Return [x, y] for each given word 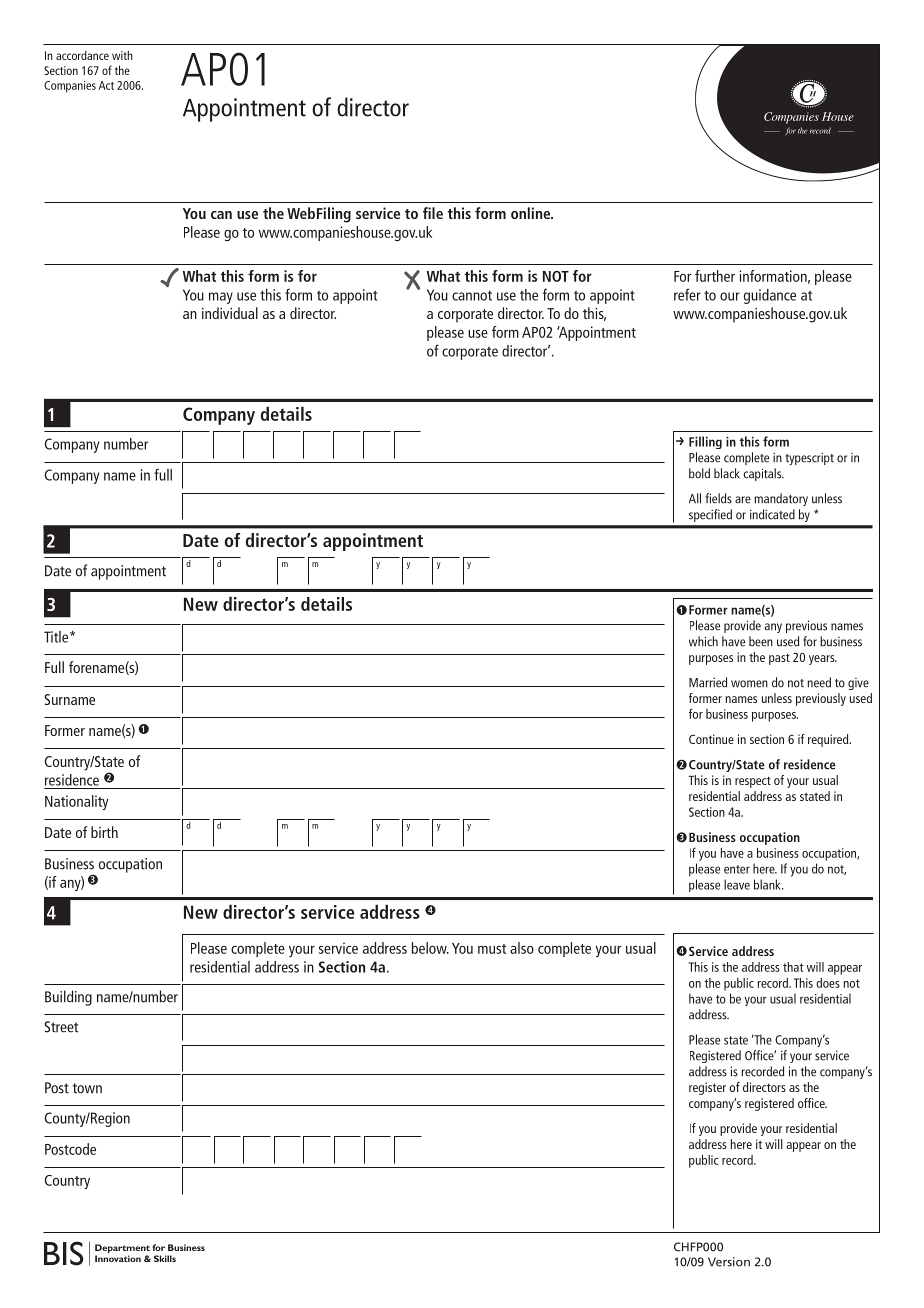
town [87, 1088]
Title [57, 637]
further [715, 276]
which [703, 641]
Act [106, 85]
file [433, 213]
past [779, 659]
